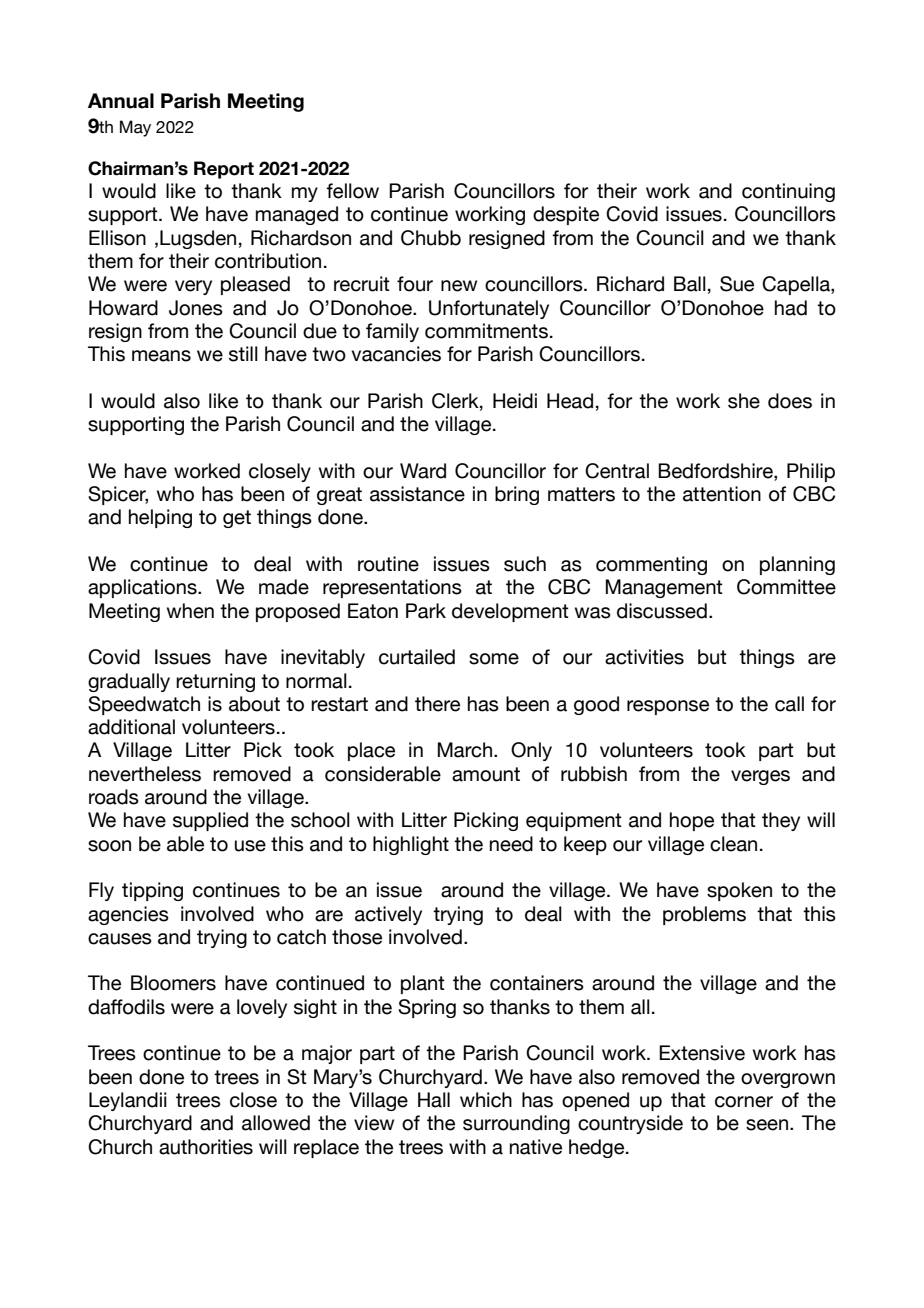  Describe the element at coordinates (161, 356) in the screenshot. I see `means` at that location.
